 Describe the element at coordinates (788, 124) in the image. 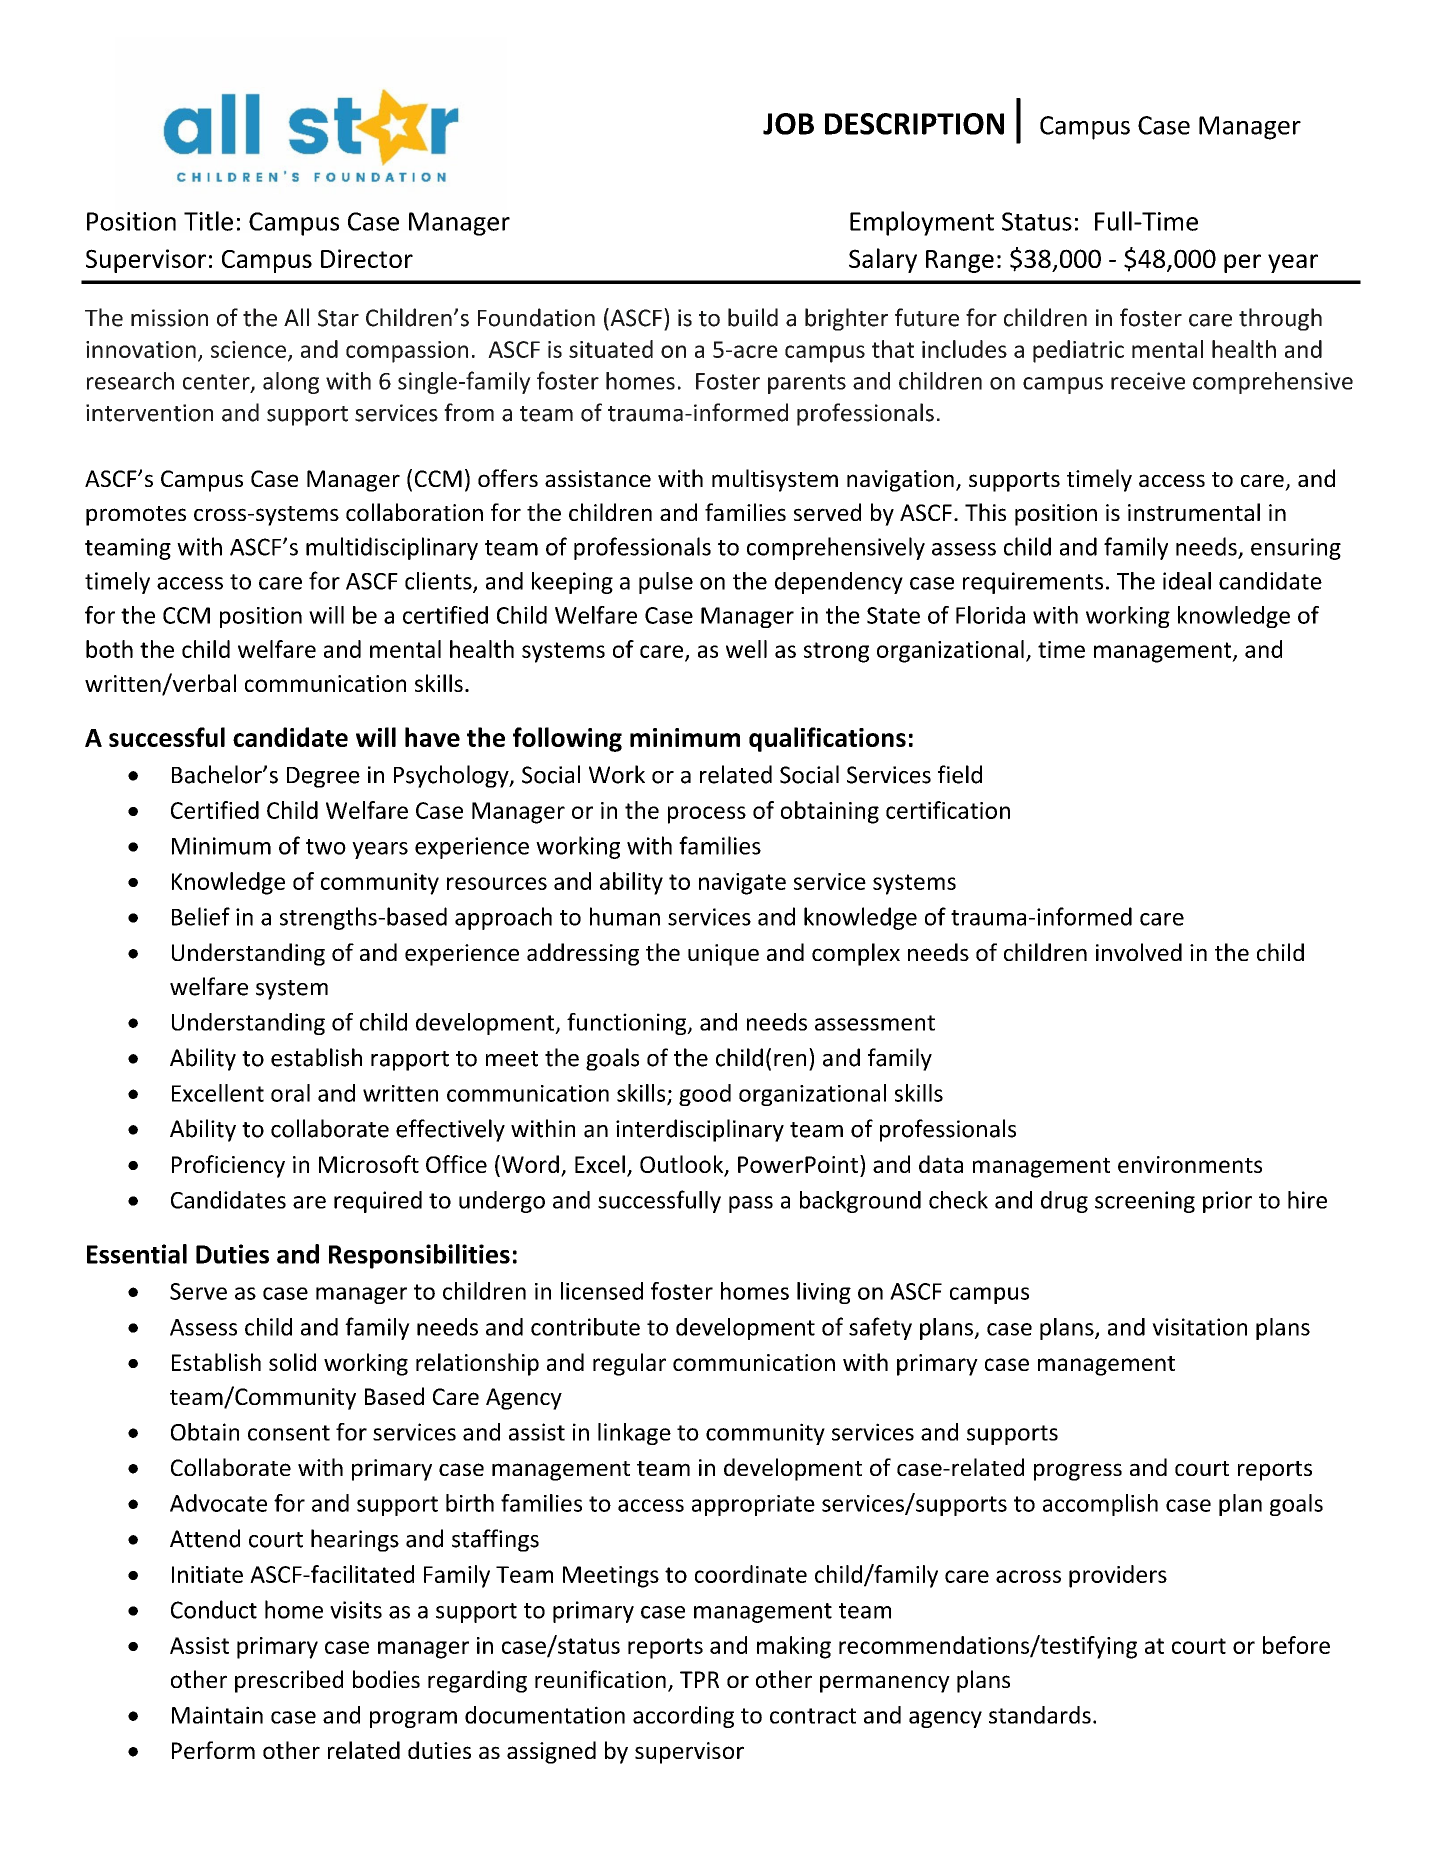

I see `JOB` at that location.
